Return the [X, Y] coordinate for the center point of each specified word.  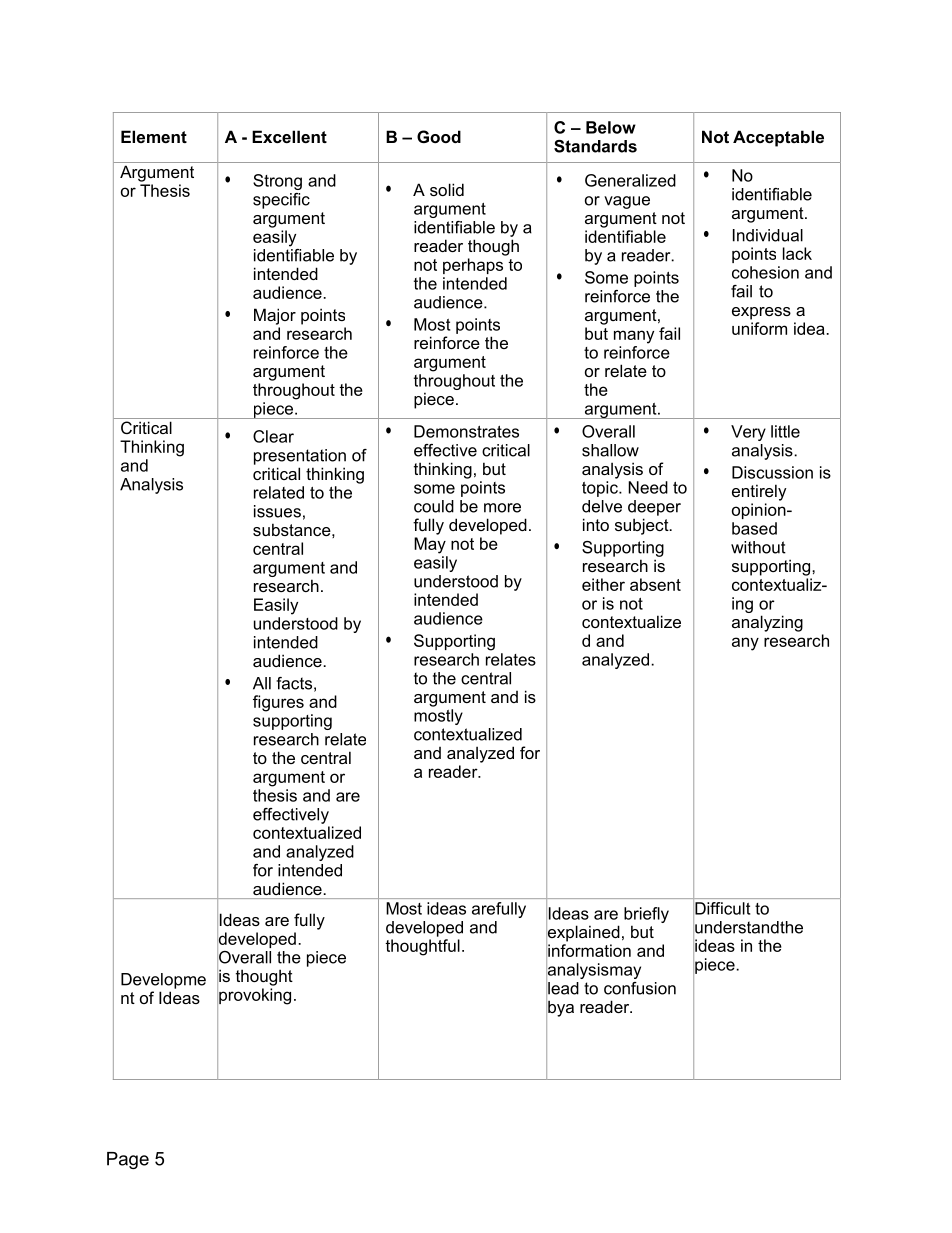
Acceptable [778, 138]
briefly [646, 915]
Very [748, 433]
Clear [273, 436]
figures [278, 703]
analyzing [767, 623]
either [603, 584]
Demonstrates [466, 431]
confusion [640, 988]
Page [128, 1160]
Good [439, 136]
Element [154, 136]
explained [583, 933]
